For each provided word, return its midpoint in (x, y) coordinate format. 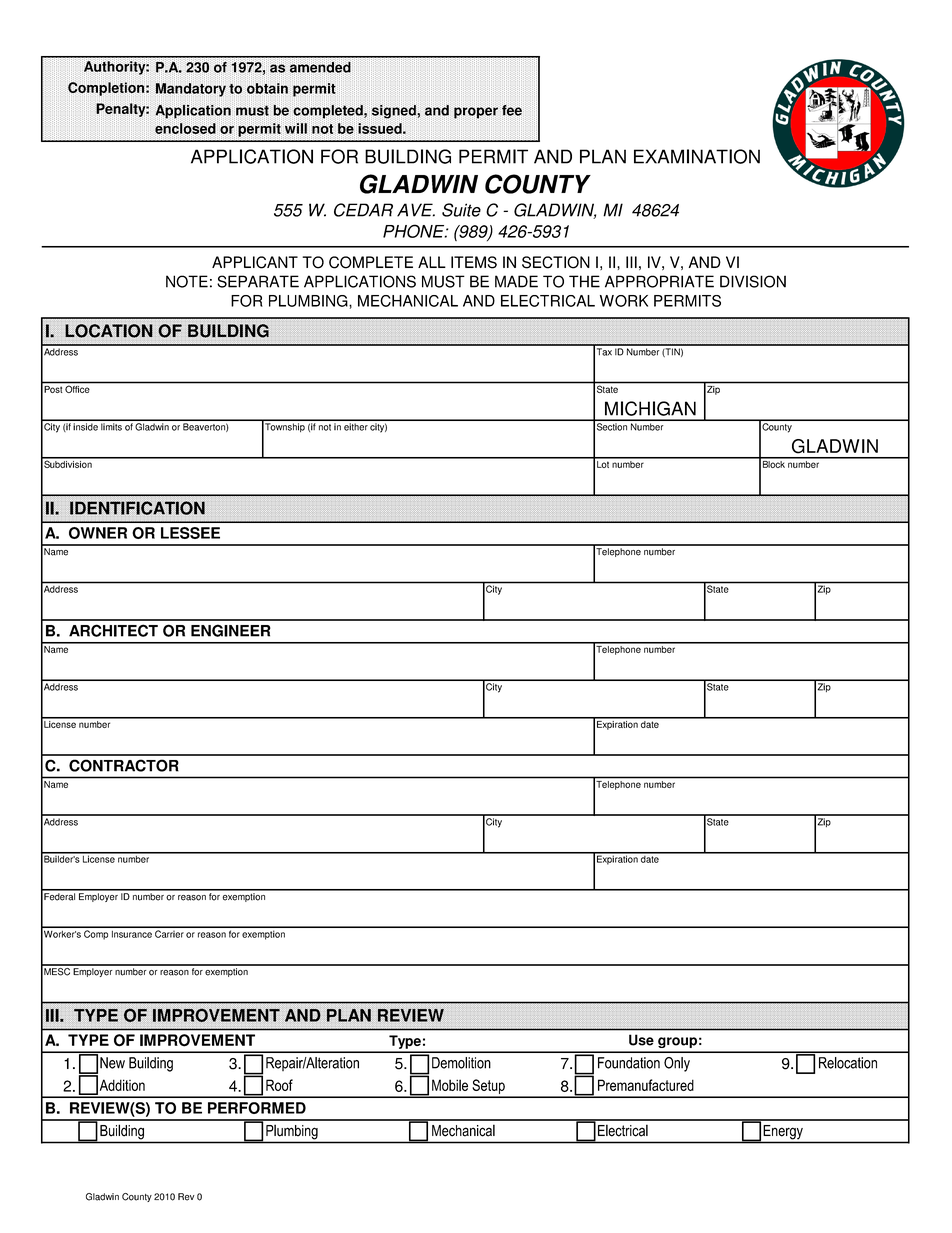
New (112, 1063)
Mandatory (190, 90)
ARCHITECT (113, 630)
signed (395, 112)
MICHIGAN (650, 408)
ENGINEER (231, 630)
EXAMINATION (697, 156)
